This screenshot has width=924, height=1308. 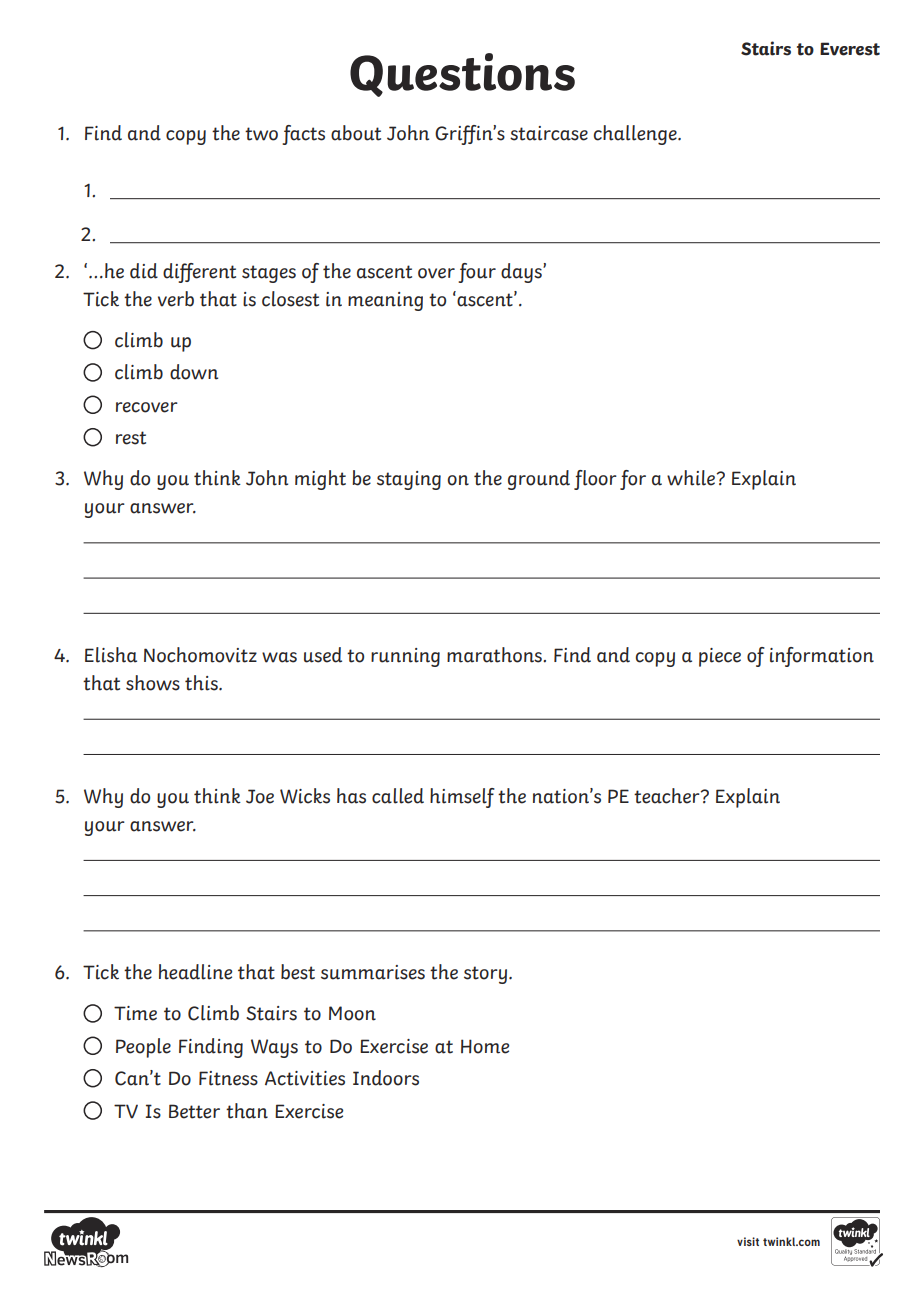 I want to click on headline, so click(x=195, y=972).
